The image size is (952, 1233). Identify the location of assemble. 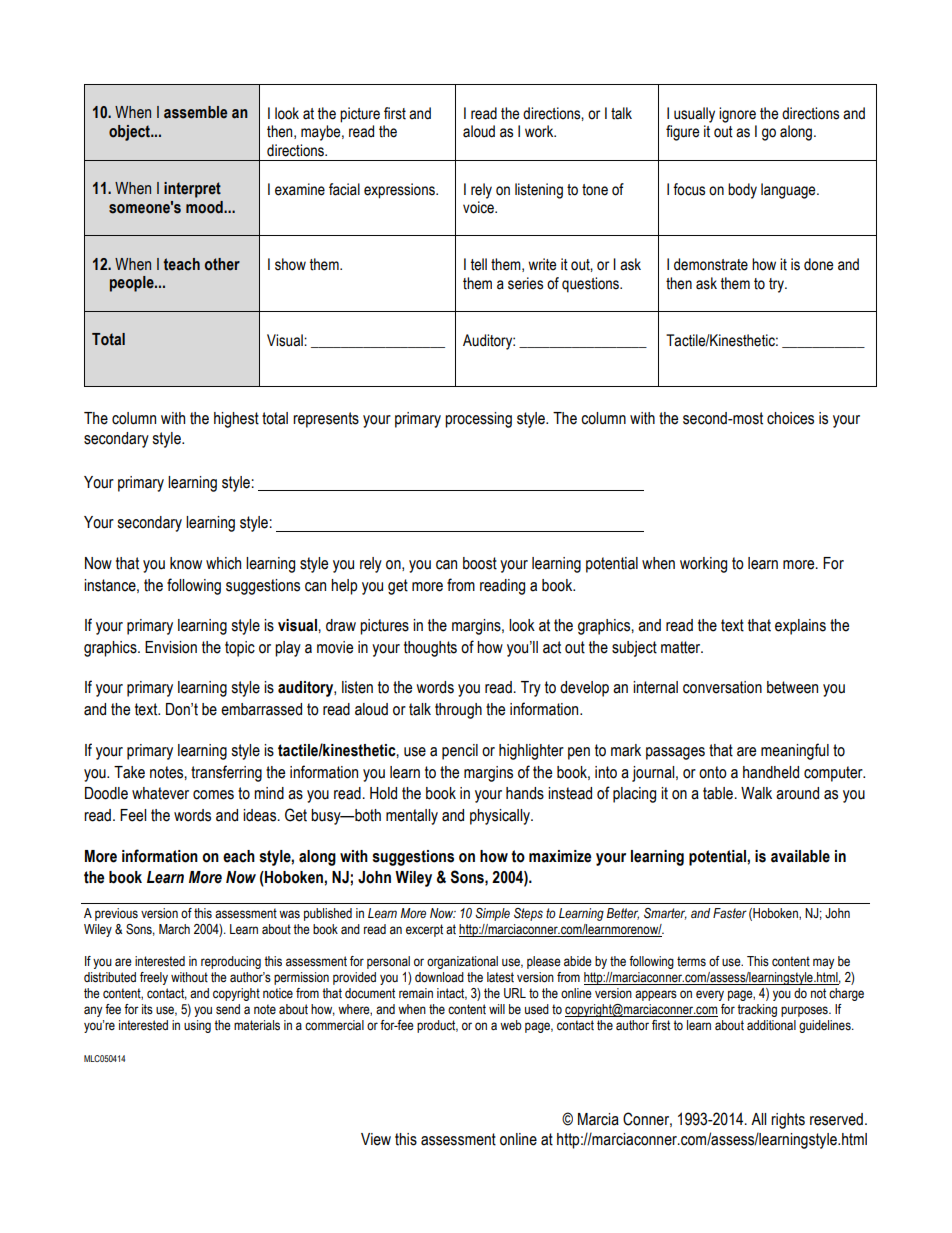
(195, 112).
